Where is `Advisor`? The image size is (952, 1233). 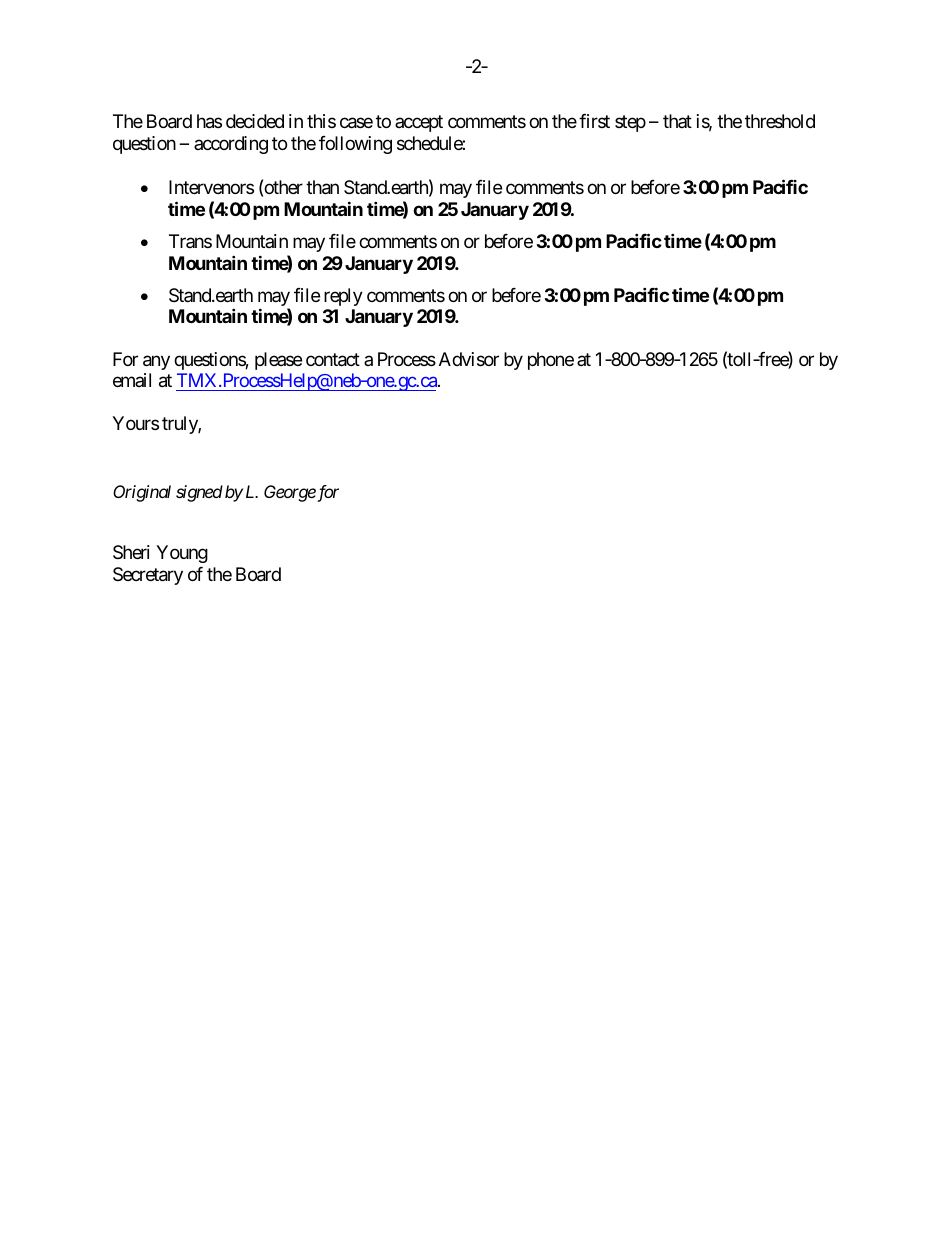 Advisor is located at coordinates (469, 359).
